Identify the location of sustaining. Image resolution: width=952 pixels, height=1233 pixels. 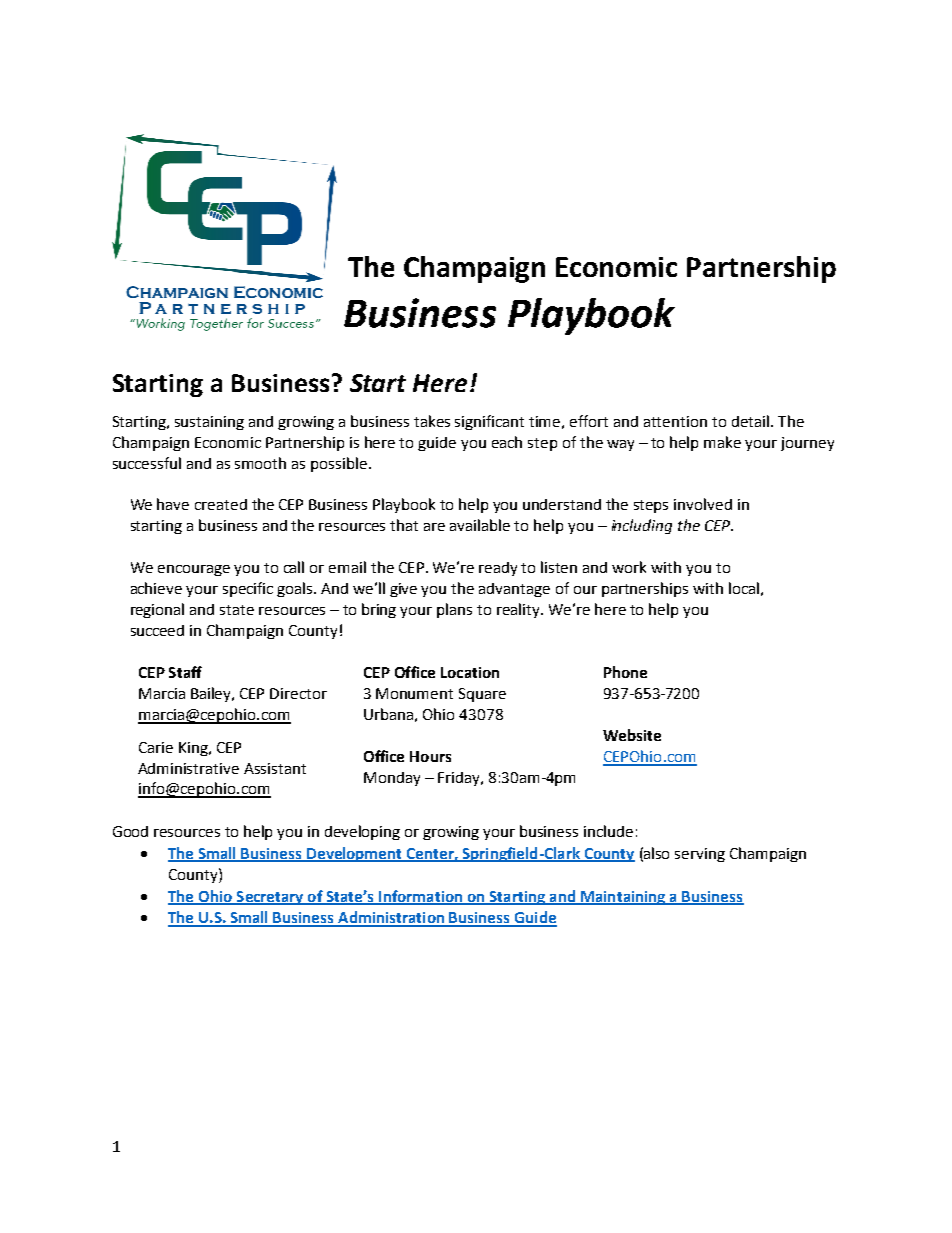
(209, 423).
